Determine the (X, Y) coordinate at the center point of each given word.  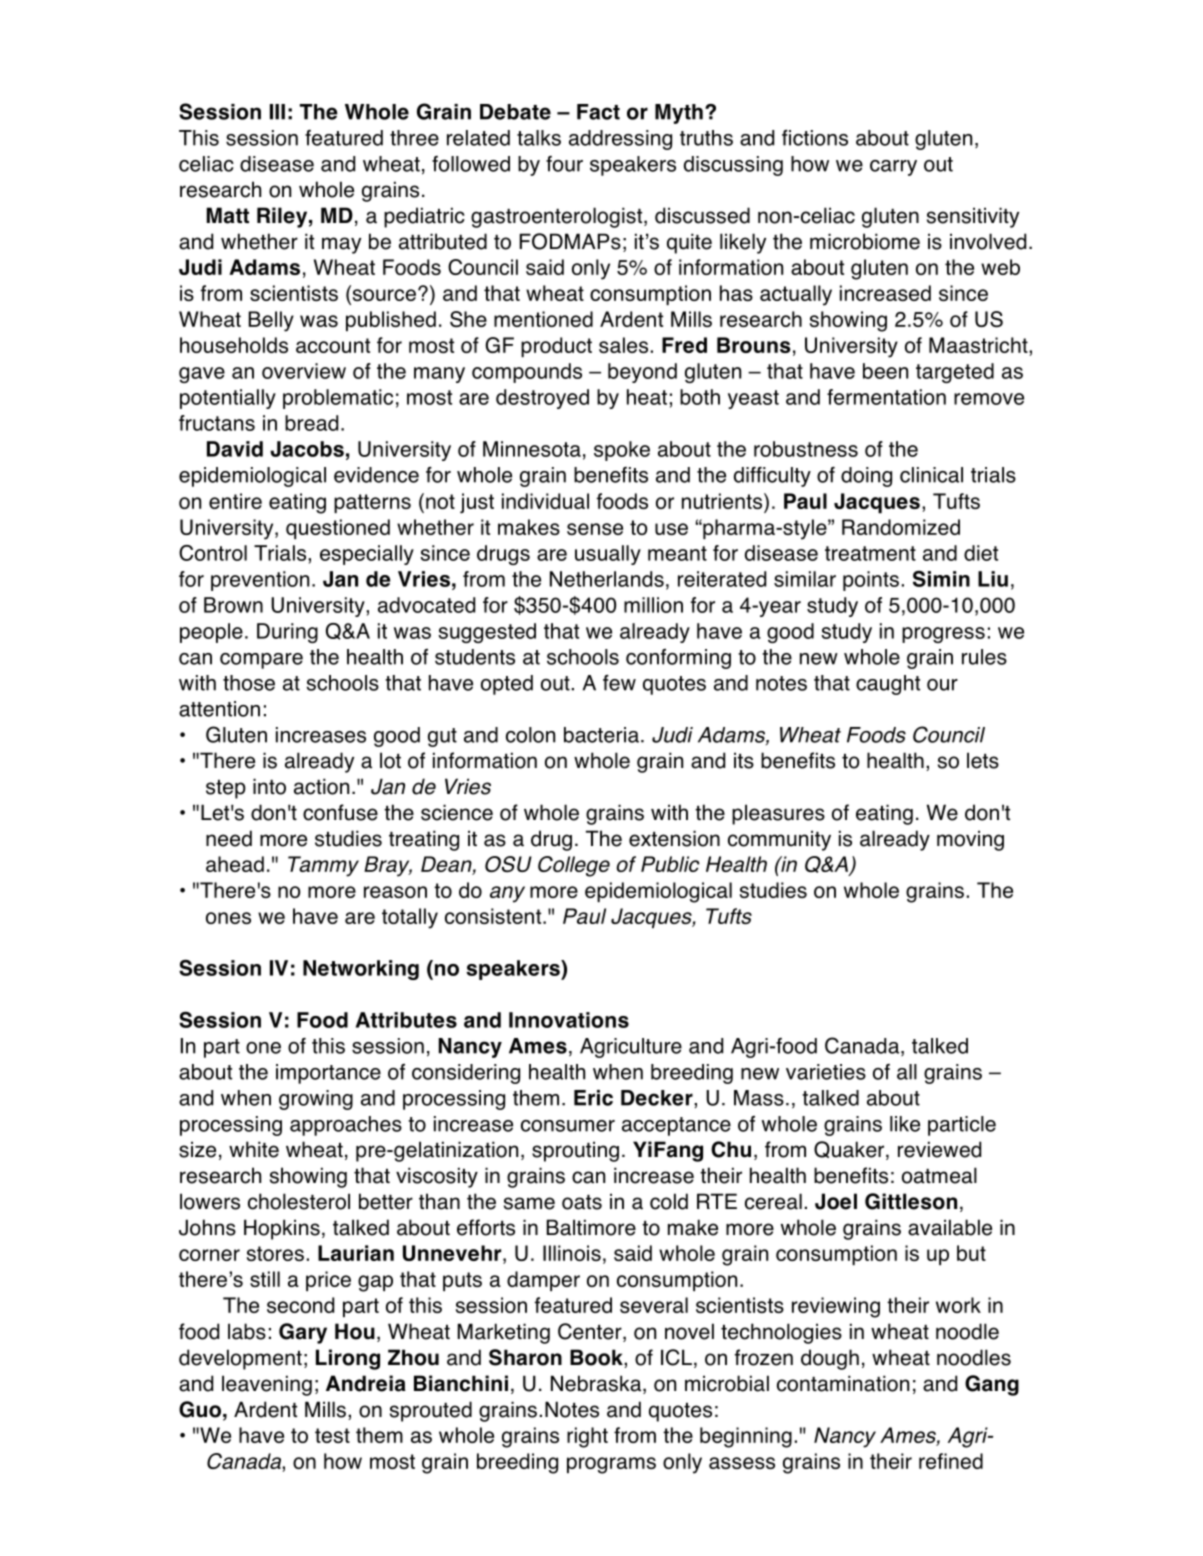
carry (893, 168)
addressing (620, 140)
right (587, 1437)
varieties (826, 1072)
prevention (260, 581)
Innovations (569, 1020)
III (277, 112)
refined (951, 1461)
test (332, 1435)
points (871, 581)
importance (328, 1074)
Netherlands (607, 579)
